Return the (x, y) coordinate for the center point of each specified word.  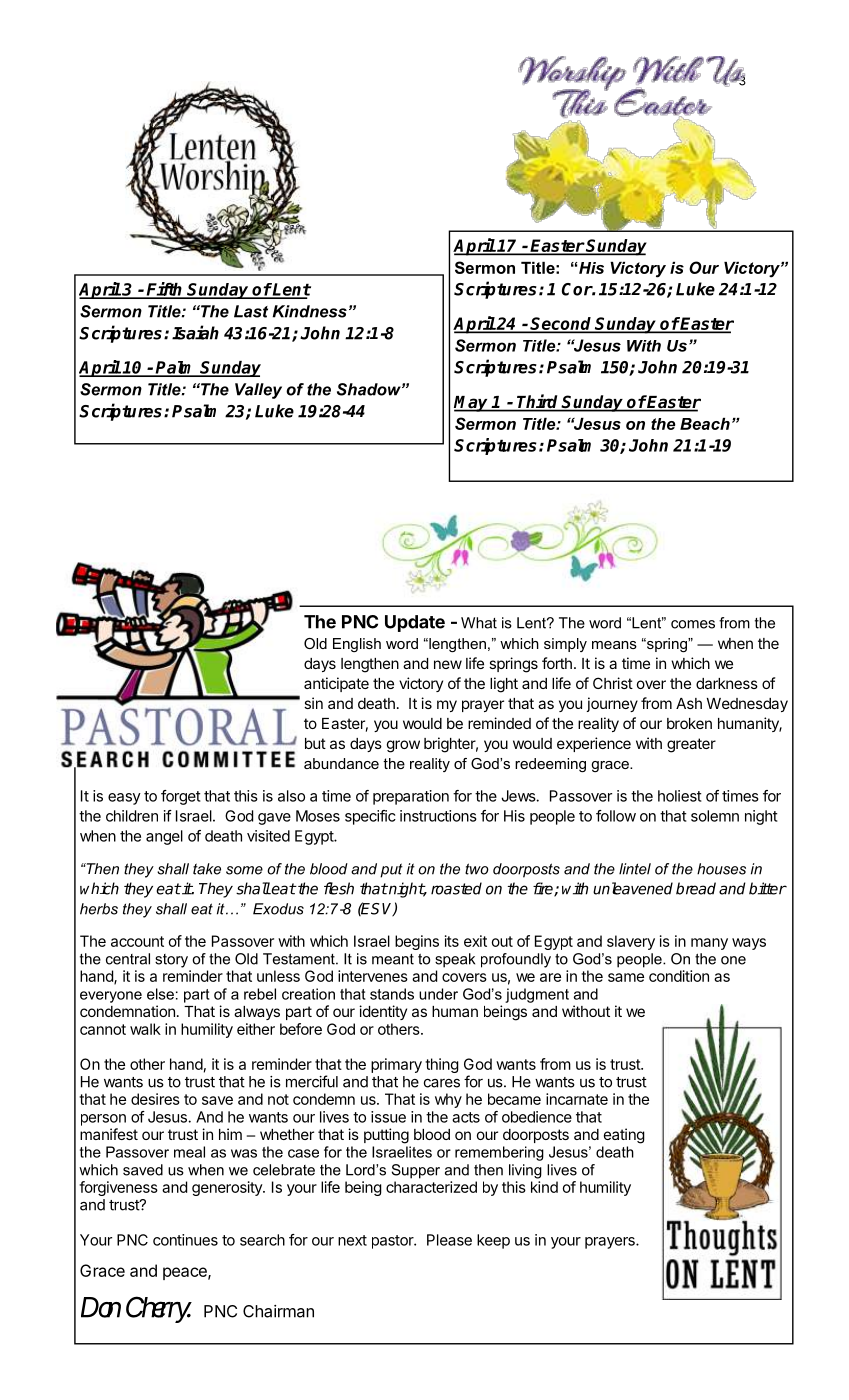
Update (415, 623)
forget (181, 797)
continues (185, 1240)
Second (561, 324)
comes (693, 624)
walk (145, 1029)
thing (442, 1065)
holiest (680, 796)
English (357, 645)
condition (679, 976)
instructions (438, 816)
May (472, 404)
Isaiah (195, 332)
